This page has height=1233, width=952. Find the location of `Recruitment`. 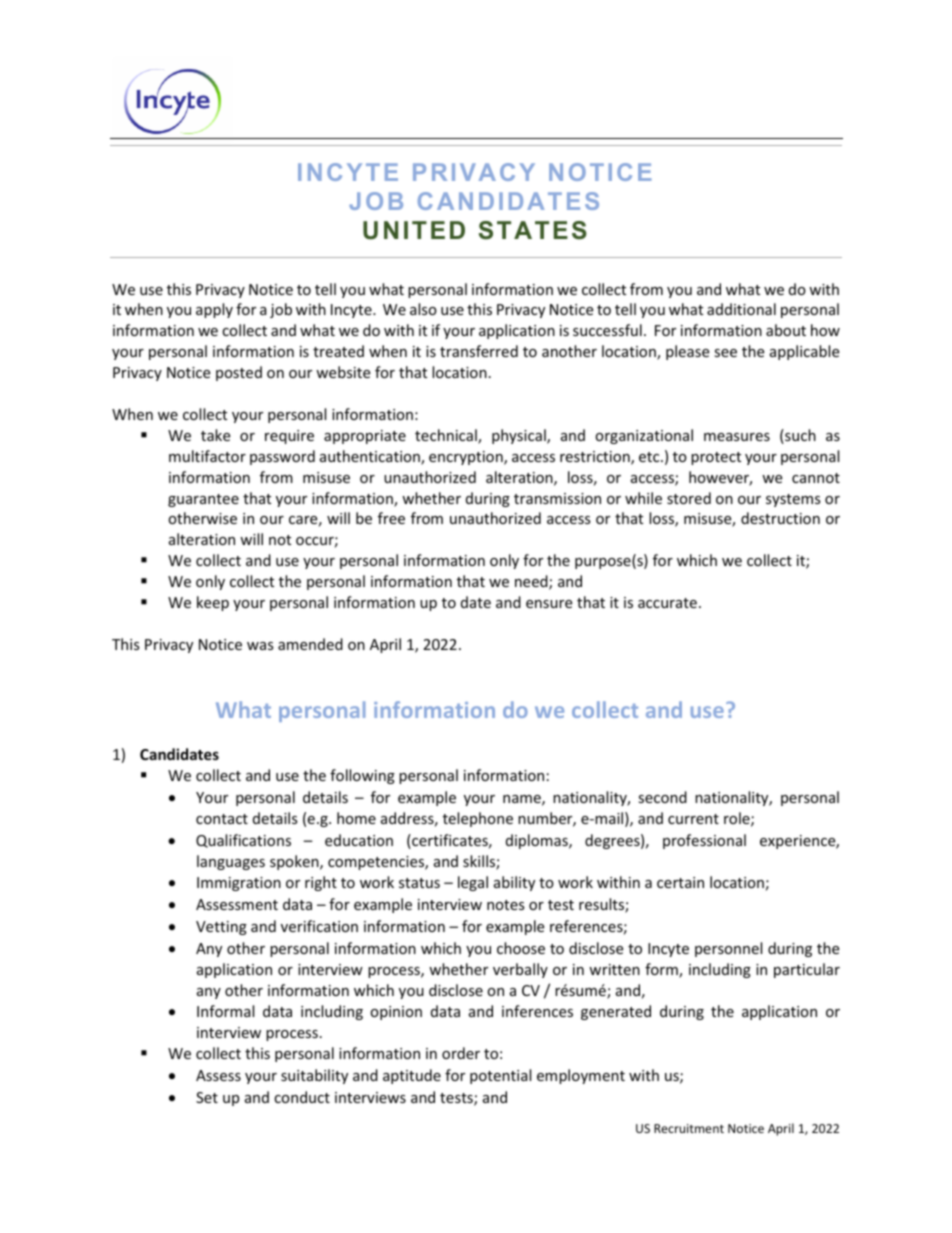

Recruitment is located at coordinates (689, 1128).
